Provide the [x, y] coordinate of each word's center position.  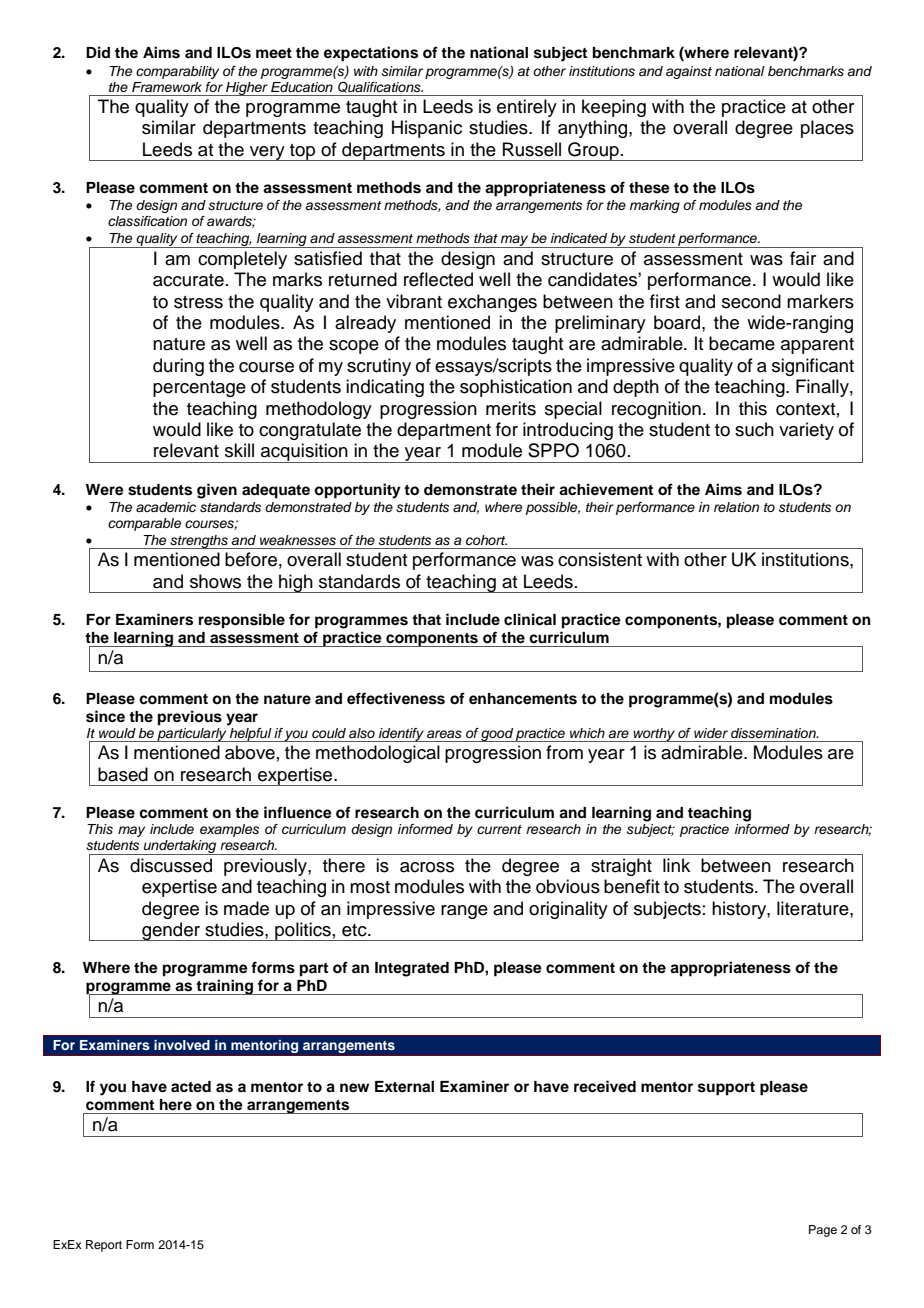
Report [104, 1246]
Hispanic [427, 129]
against [689, 72]
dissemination [774, 733]
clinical [530, 619]
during [178, 367]
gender [171, 931]
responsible [242, 621]
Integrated [412, 969]
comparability [177, 72]
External [404, 1087]
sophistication [516, 388]
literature [814, 908]
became [742, 343]
